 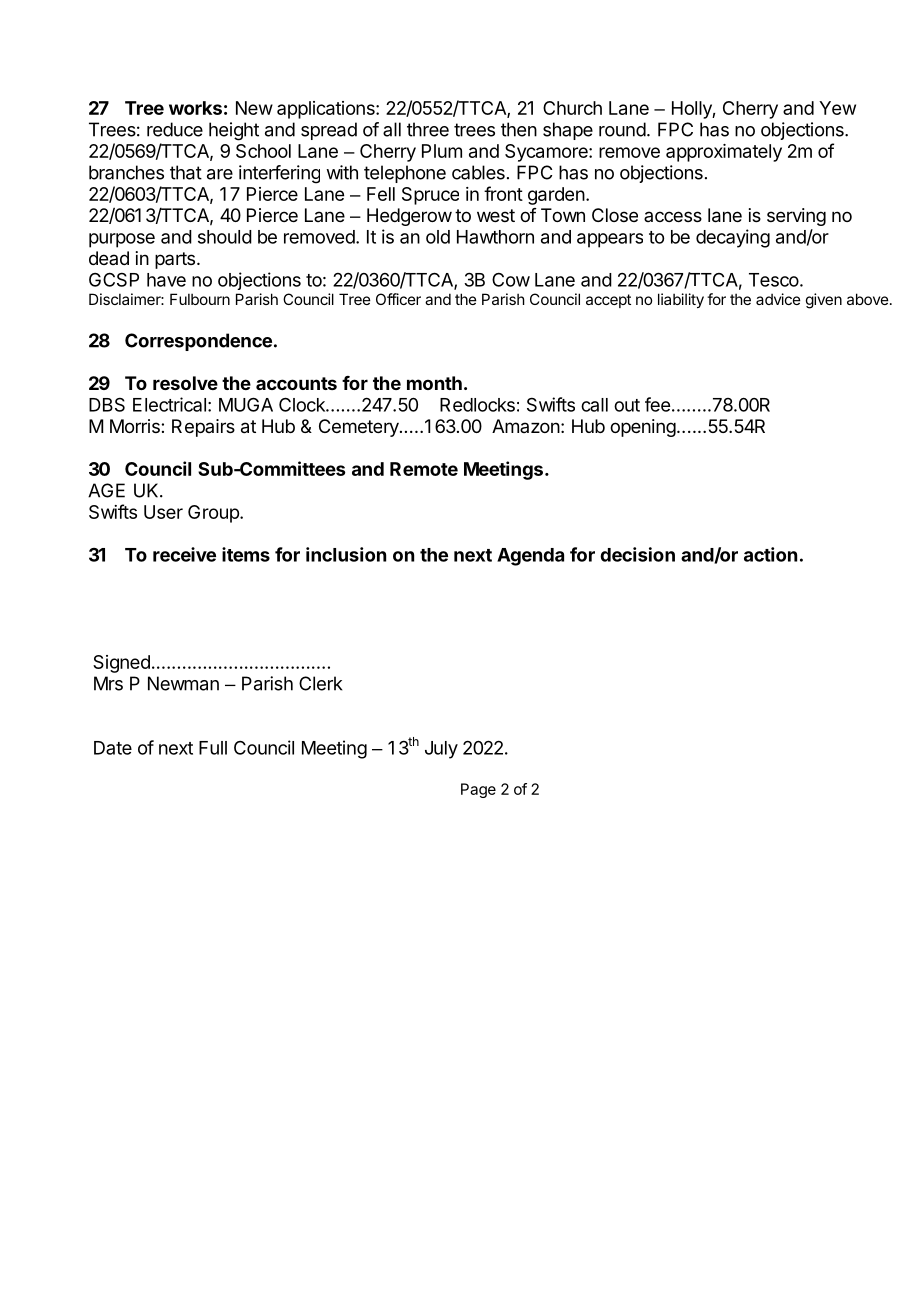 I want to click on then, so click(x=519, y=129).
